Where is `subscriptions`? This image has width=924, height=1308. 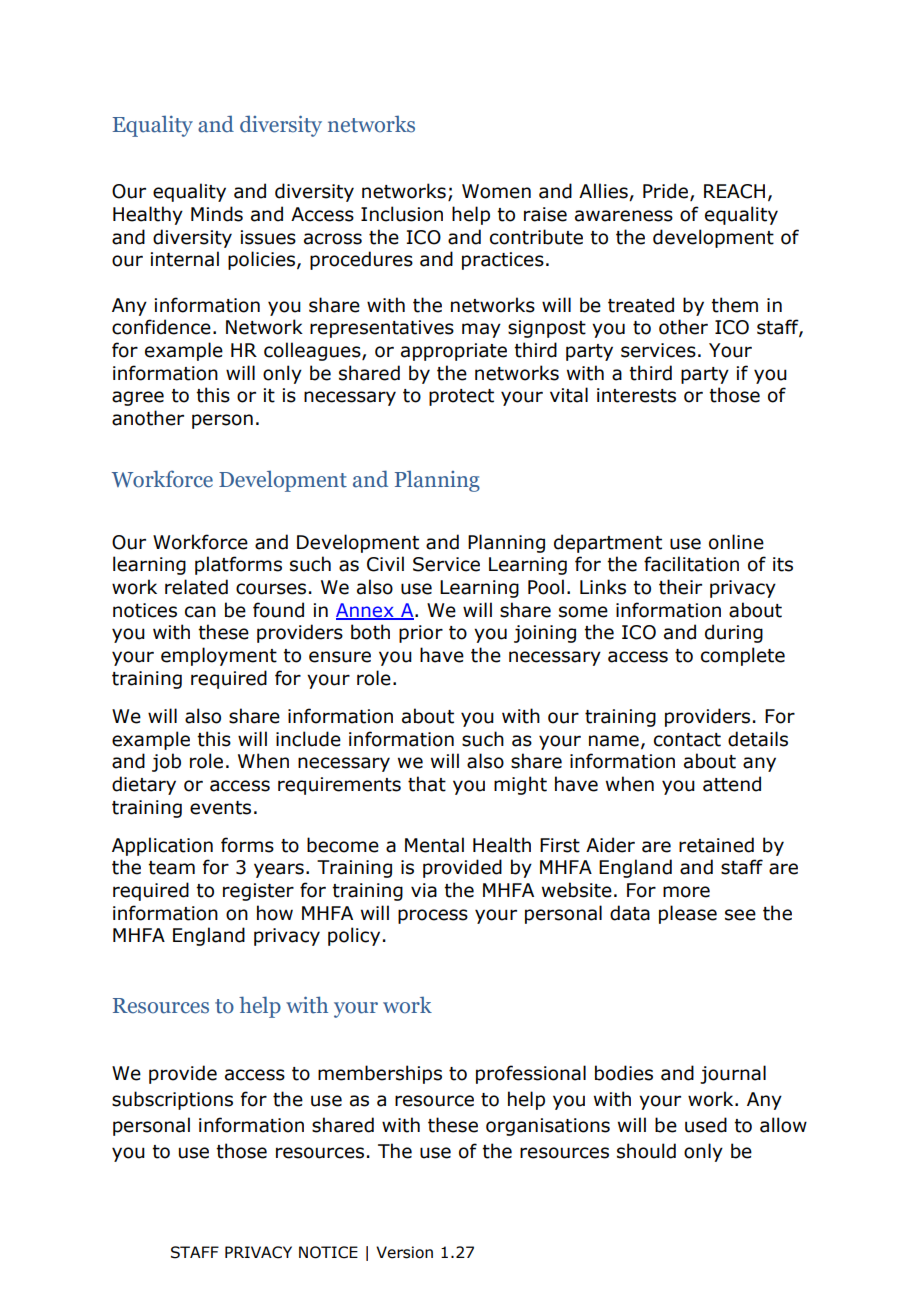 subscriptions is located at coordinates (172, 1100).
